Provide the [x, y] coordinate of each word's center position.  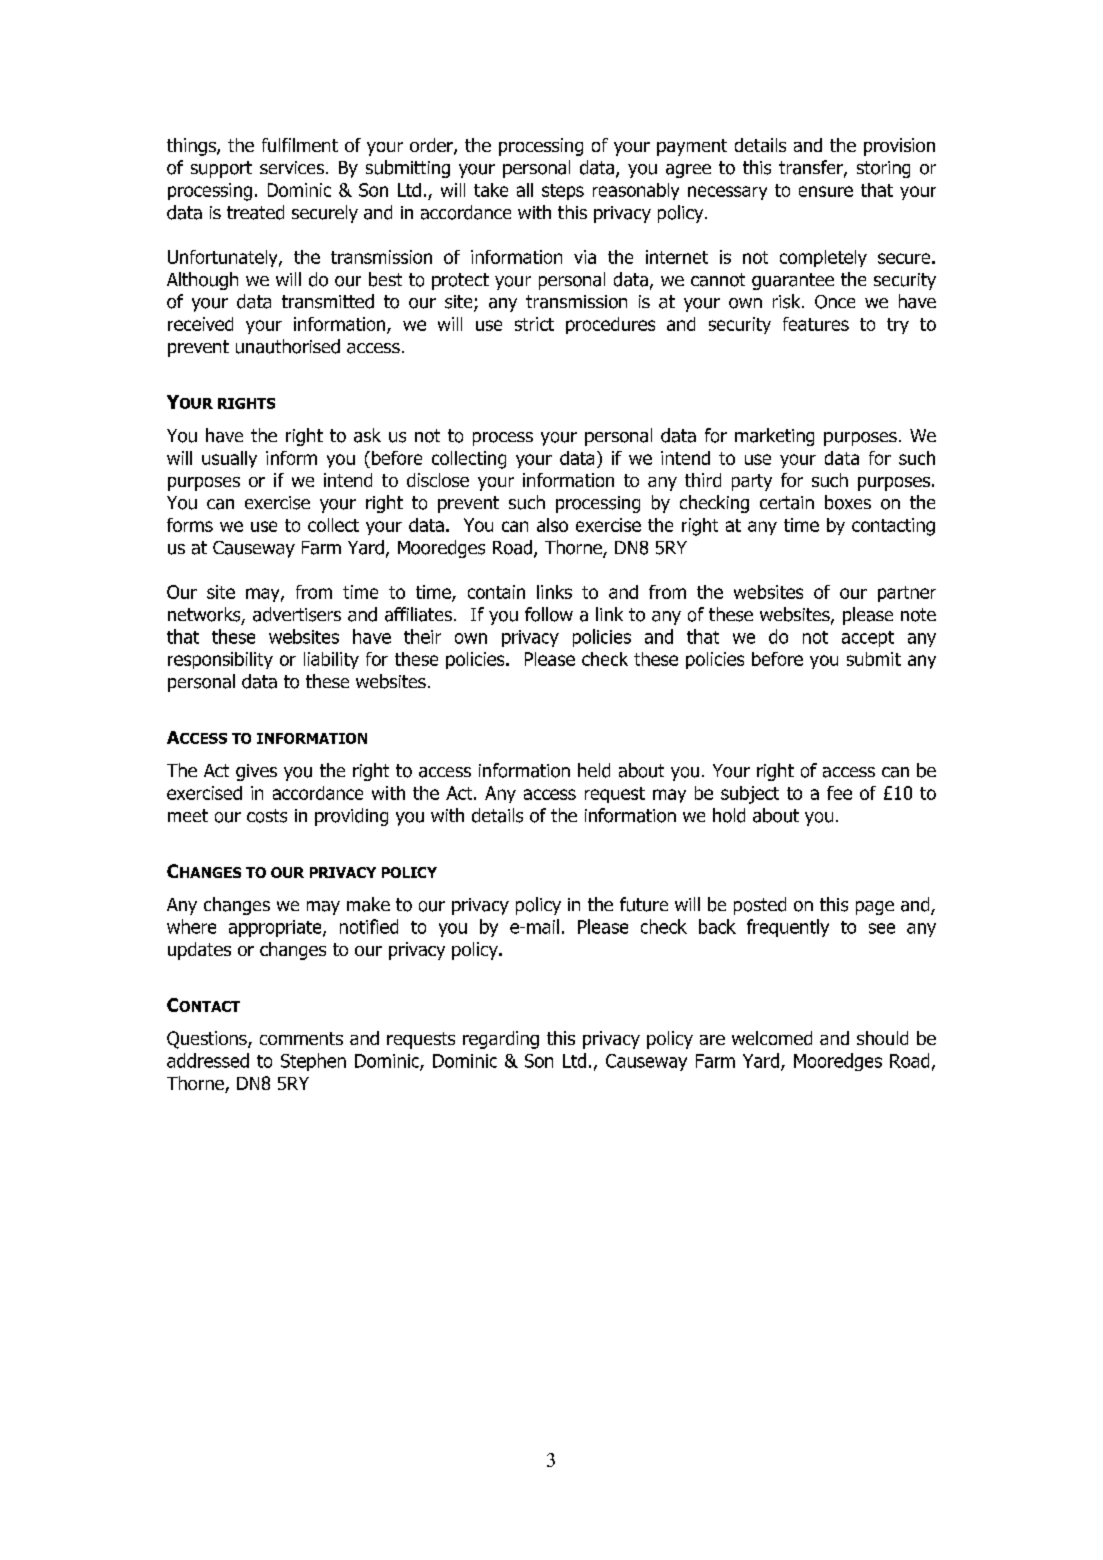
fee [839, 793]
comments [301, 1038]
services [293, 167]
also [552, 525]
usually [229, 459]
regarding [501, 1040]
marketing [774, 437]
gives [256, 772]
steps [563, 192]
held [594, 770]
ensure [826, 191]
